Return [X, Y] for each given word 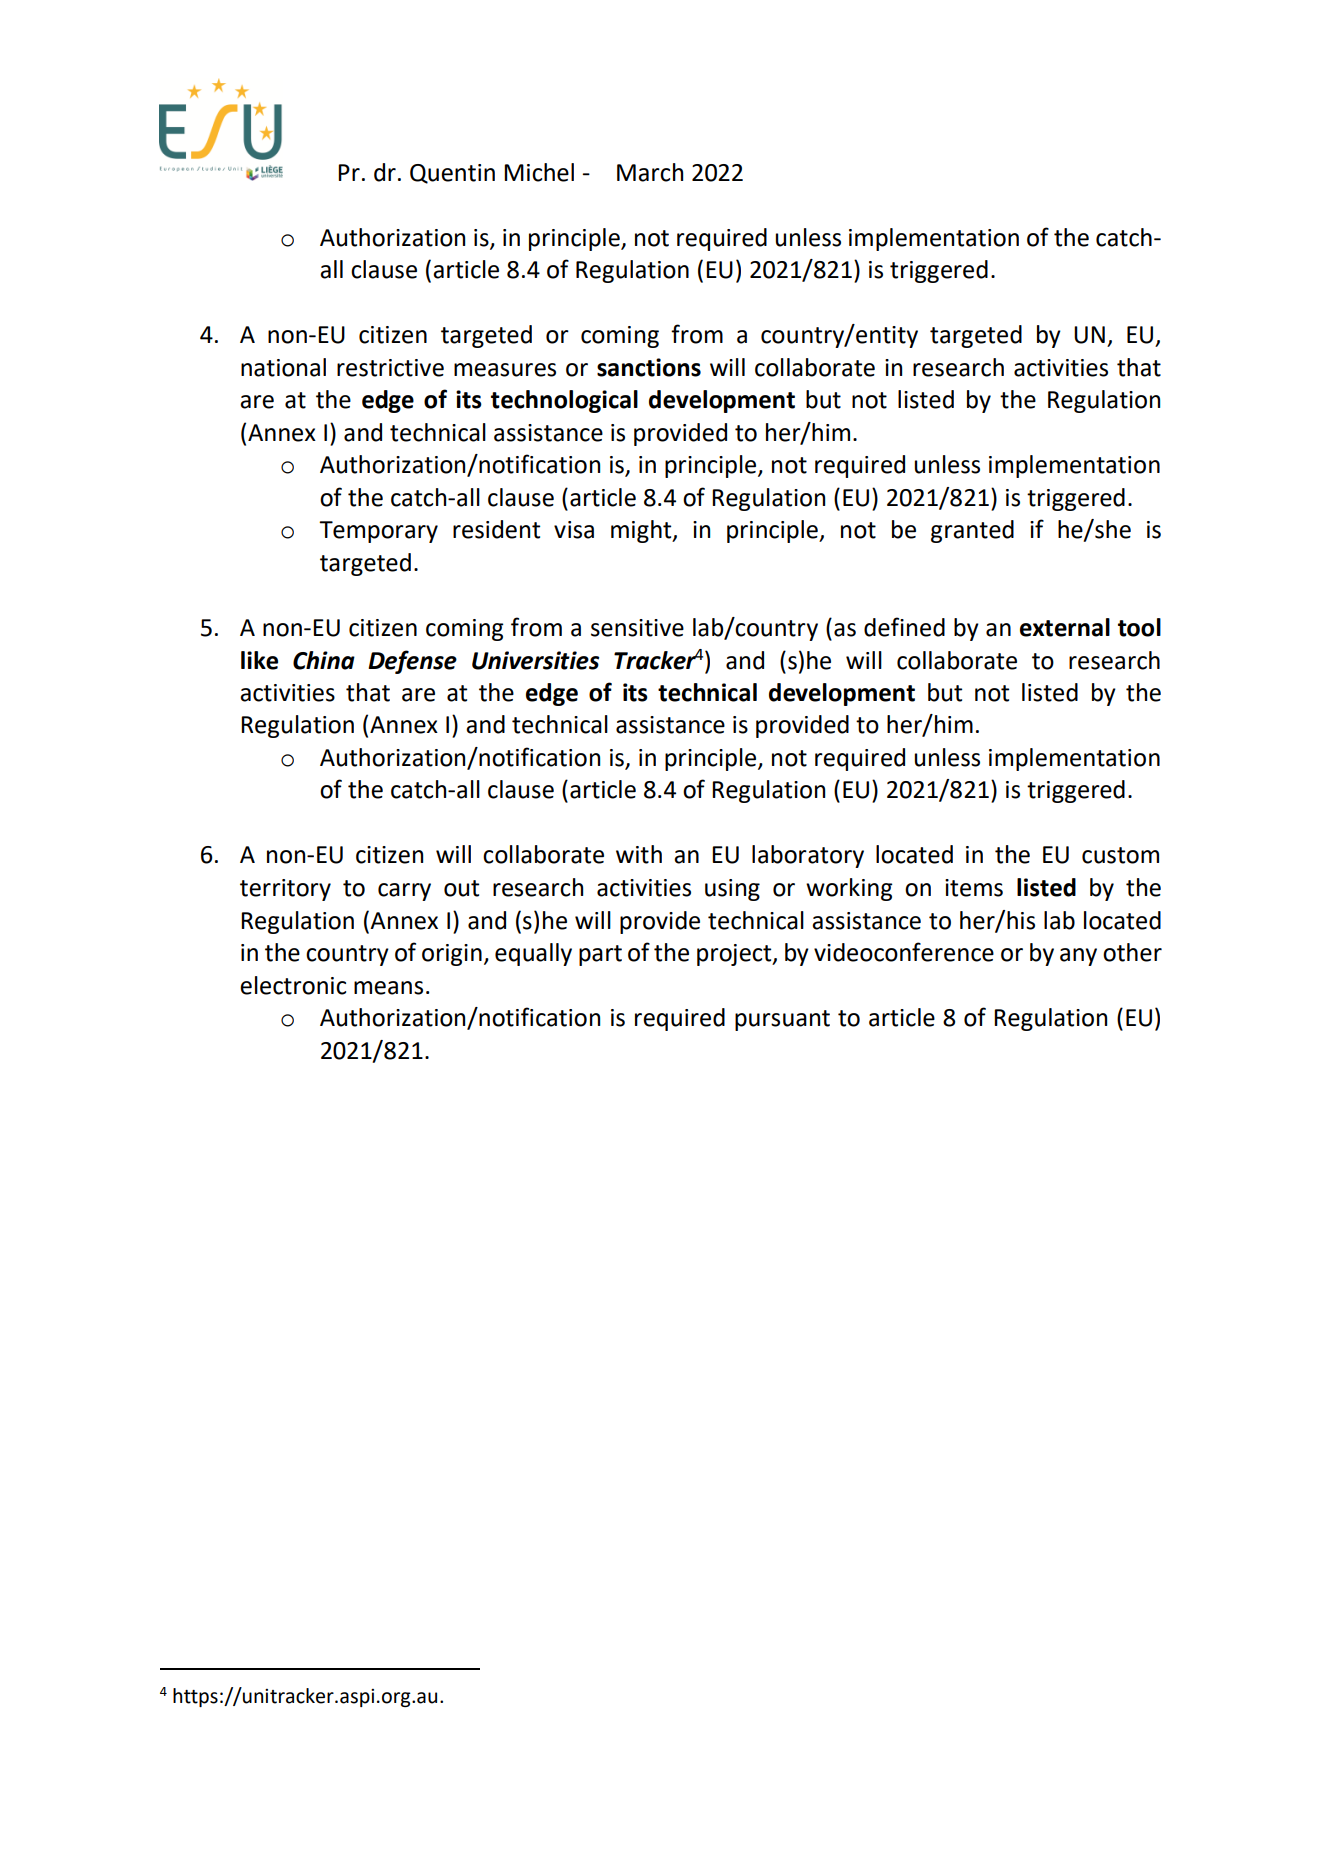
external [1065, 627]
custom [1120, 855]
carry [404, 892]
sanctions [649, 367]
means [388, 988]
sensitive [637, 628]
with [639, 854]
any [1078, 957]
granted [972, 531]
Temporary [378, 532]
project [735, 955]
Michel [539, 172]
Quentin [452, 174]
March [650, 172]
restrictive [390, 368]
